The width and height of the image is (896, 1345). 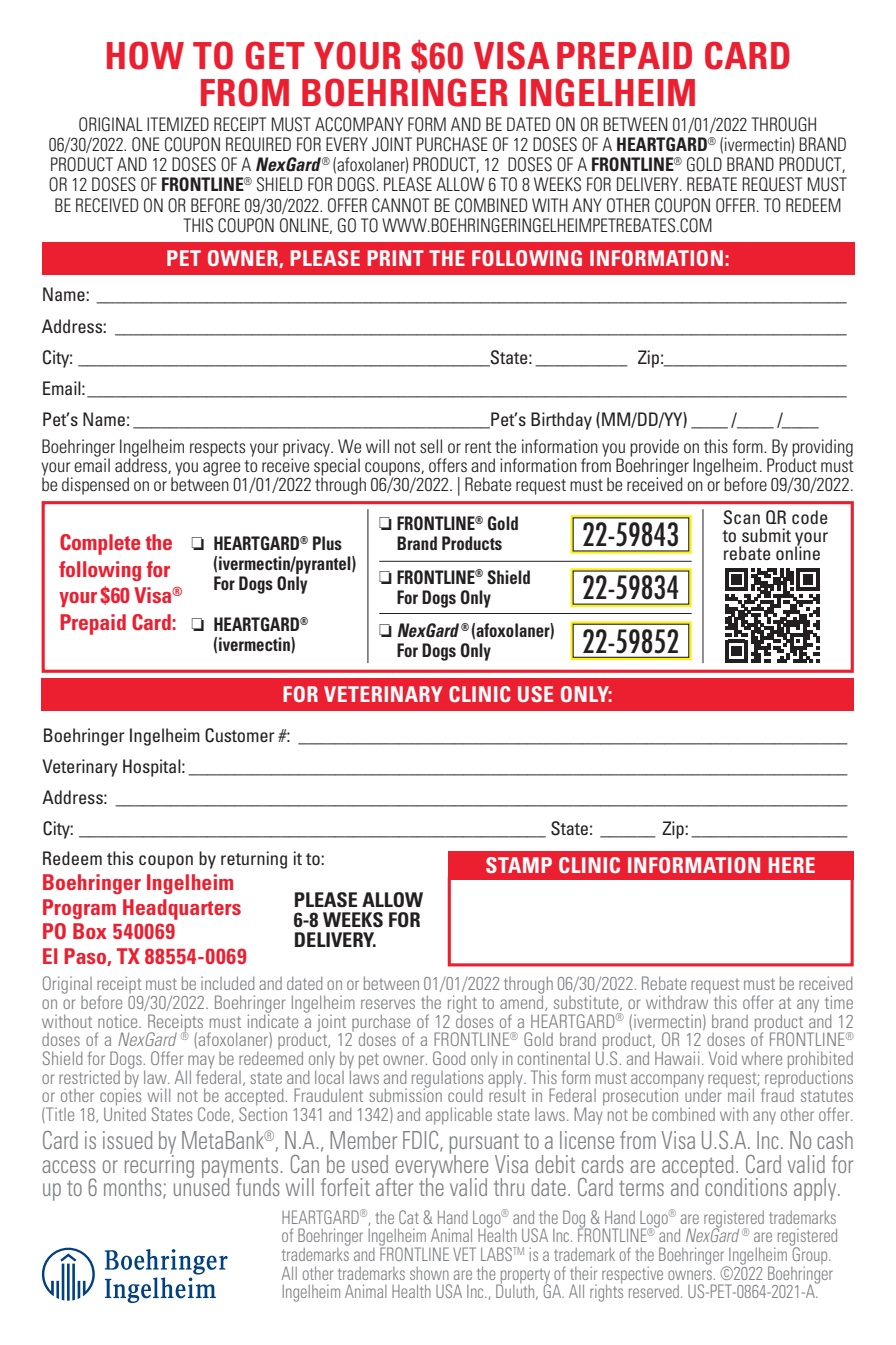 What do you see at coordinates (810, 1256) in the image?
I see `Group` at bounding box center [810, 1256].
